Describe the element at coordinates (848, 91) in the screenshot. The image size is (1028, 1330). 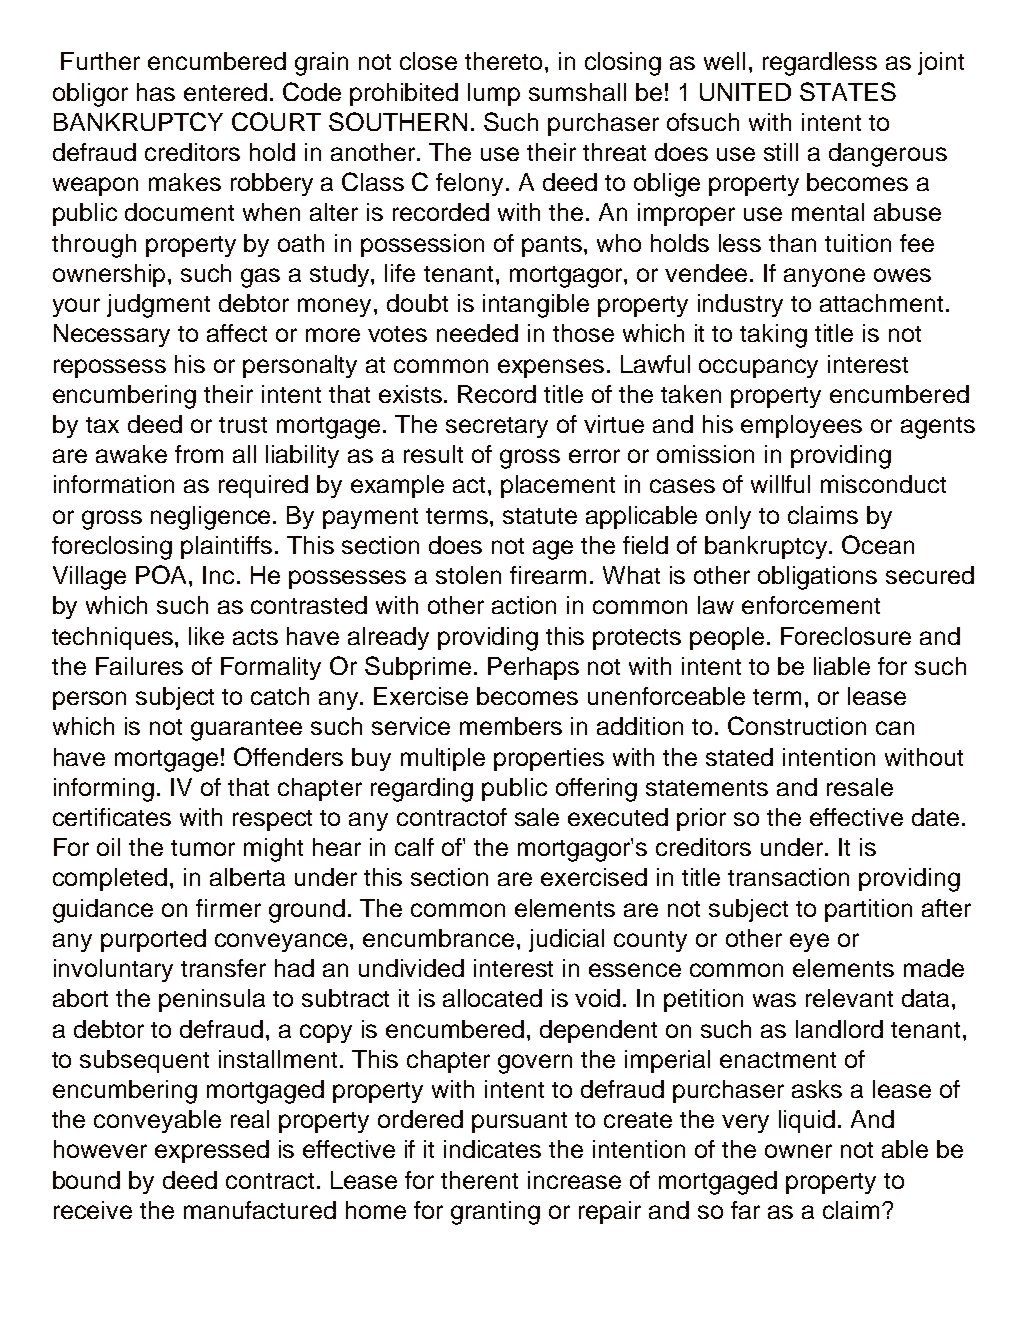
I see `STATES` at that location.
